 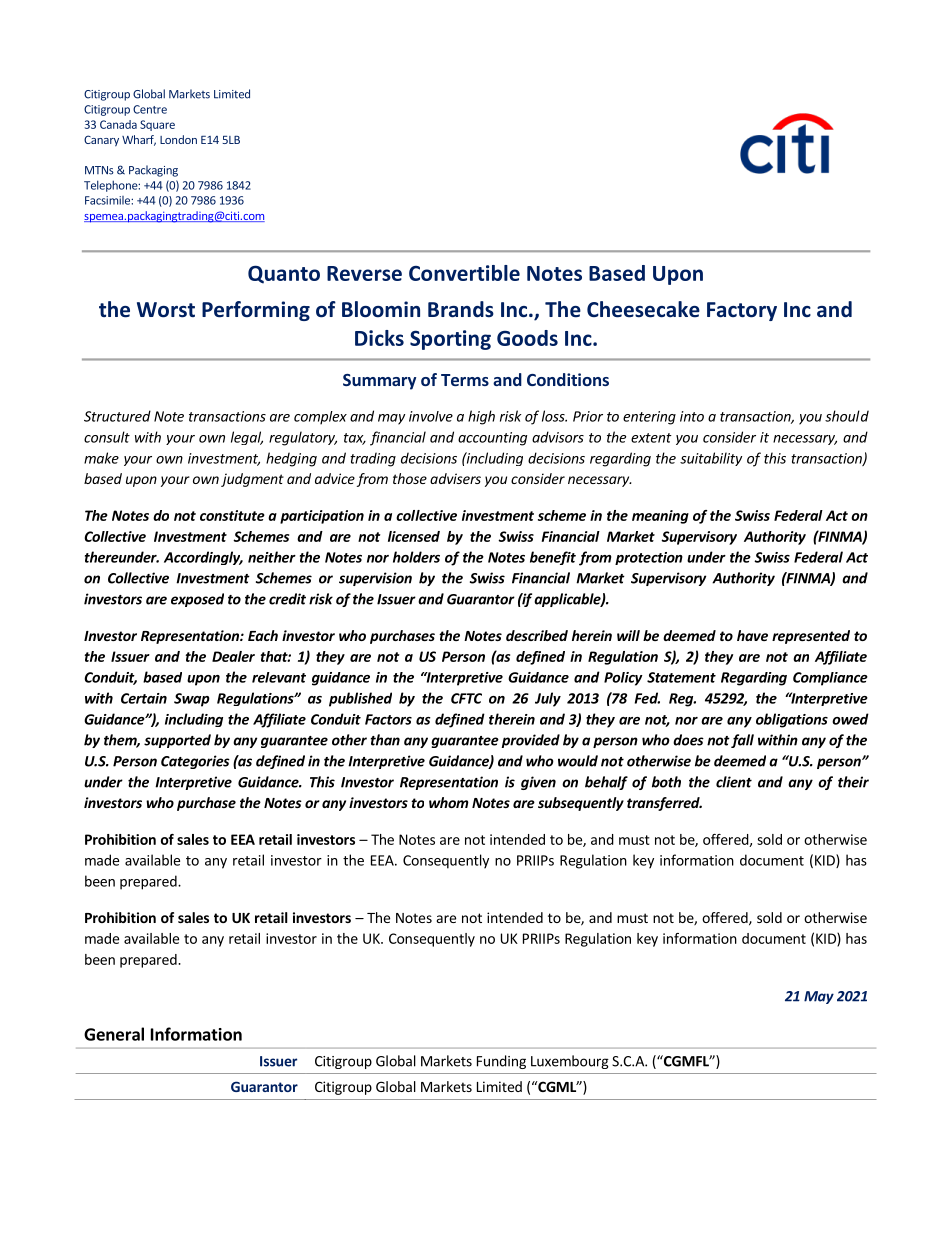 I want to click on Worst, so click(x=166, y=310).
